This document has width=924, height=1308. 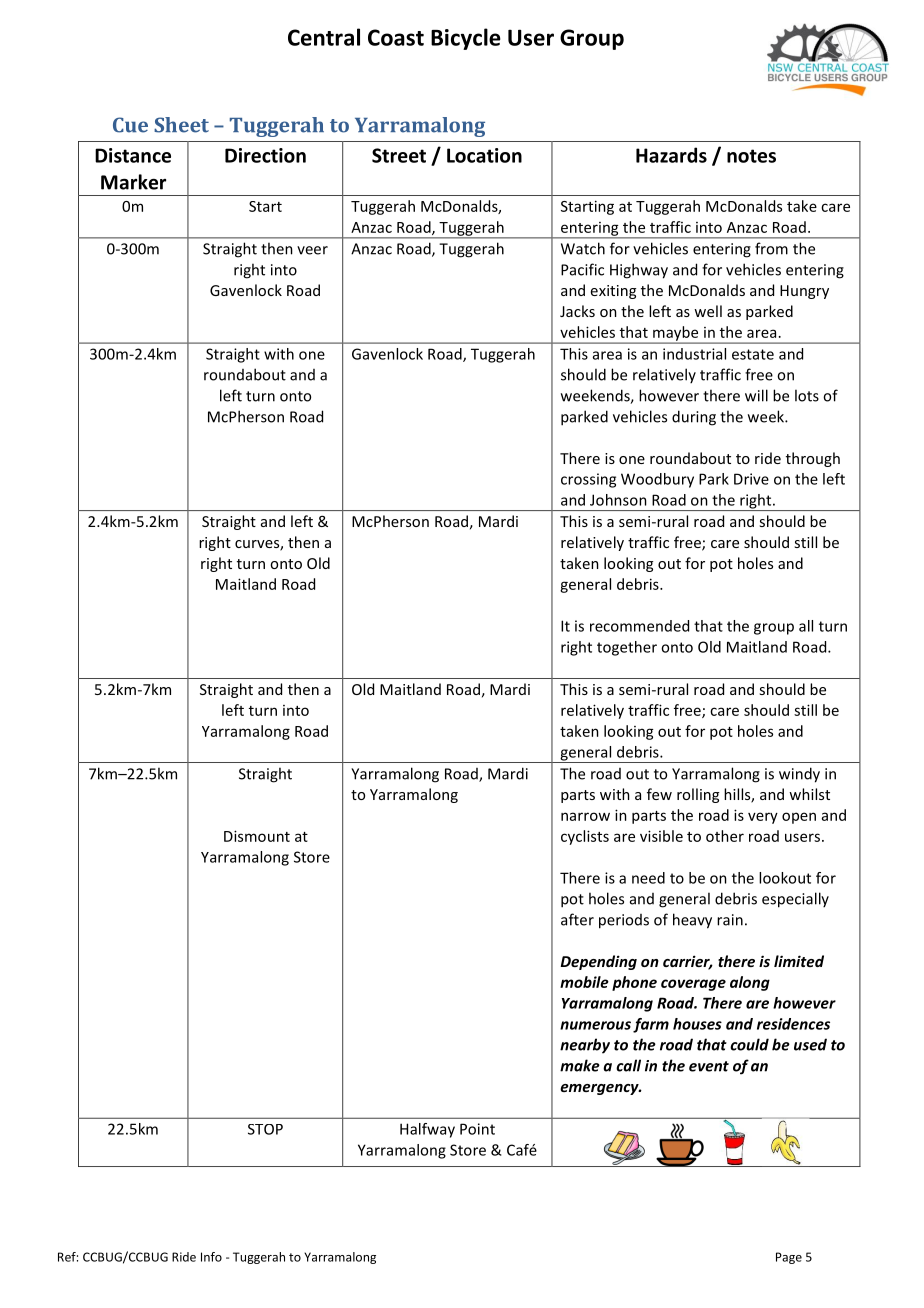 What do you see at coordinates (181, 125) in the document?
I see `Sheet` at bounding box center [181, 125].
